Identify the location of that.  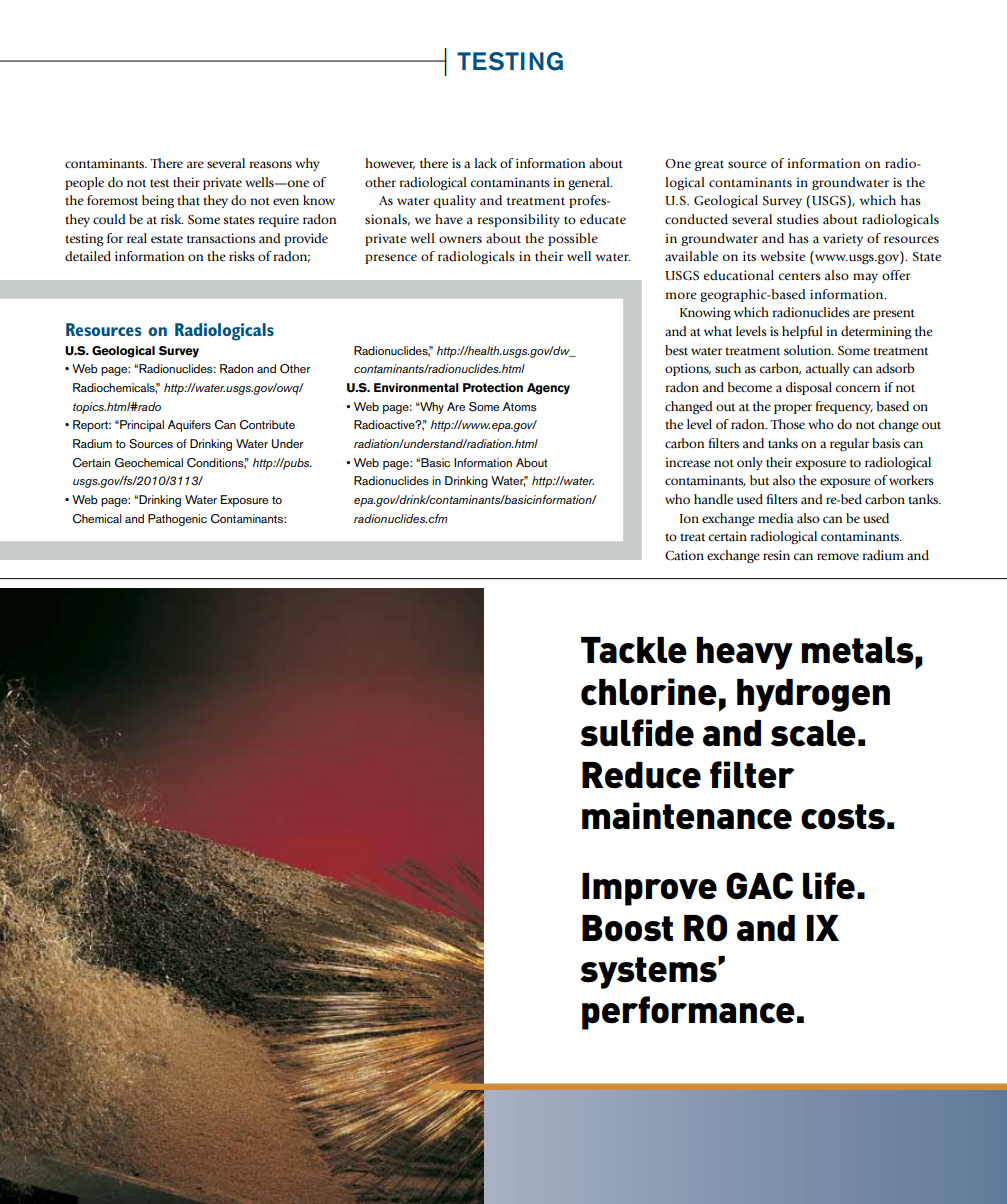
(188, 200).
